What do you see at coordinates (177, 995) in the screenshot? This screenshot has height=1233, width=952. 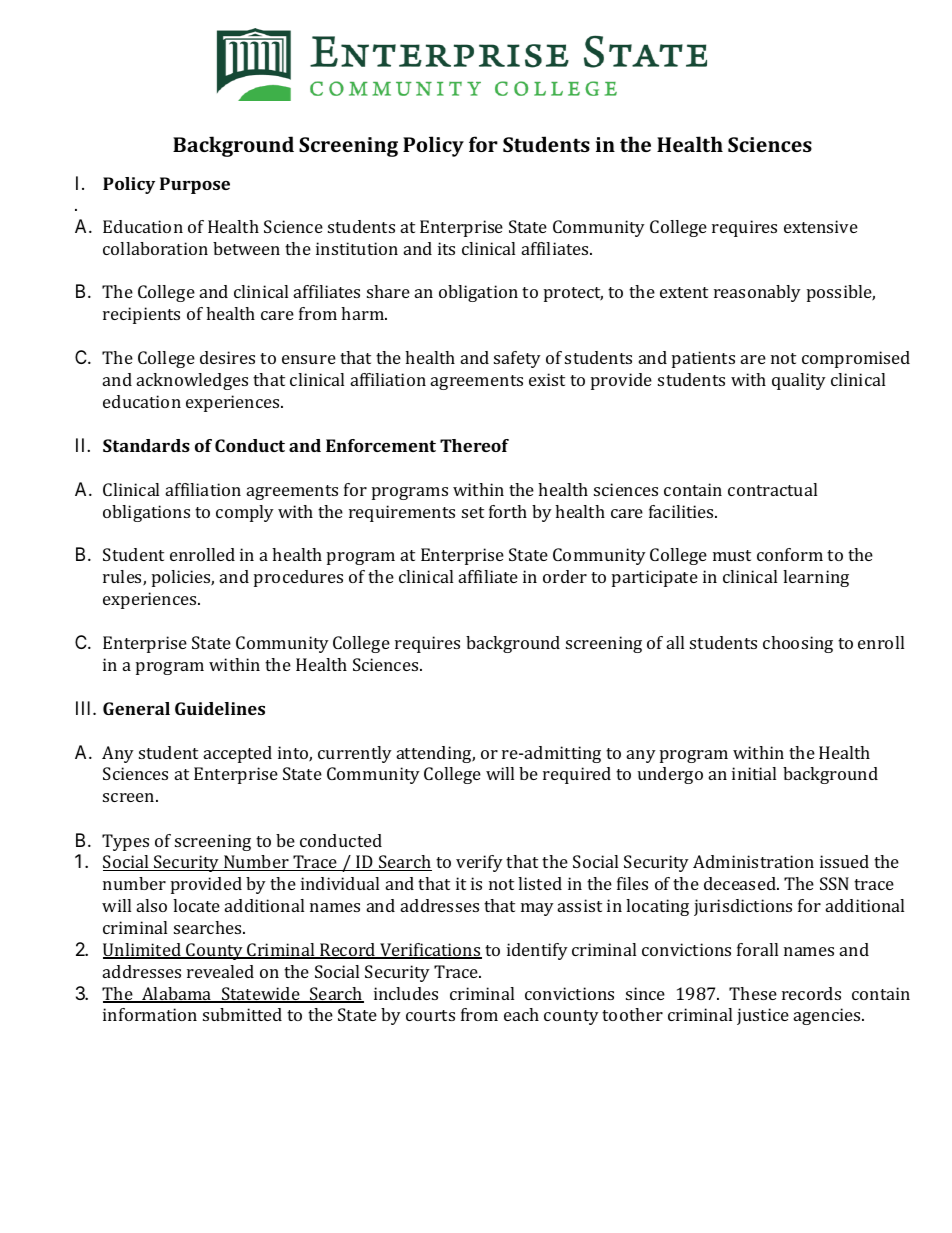 I see `Alabama` at bounding box center [177, 995].
